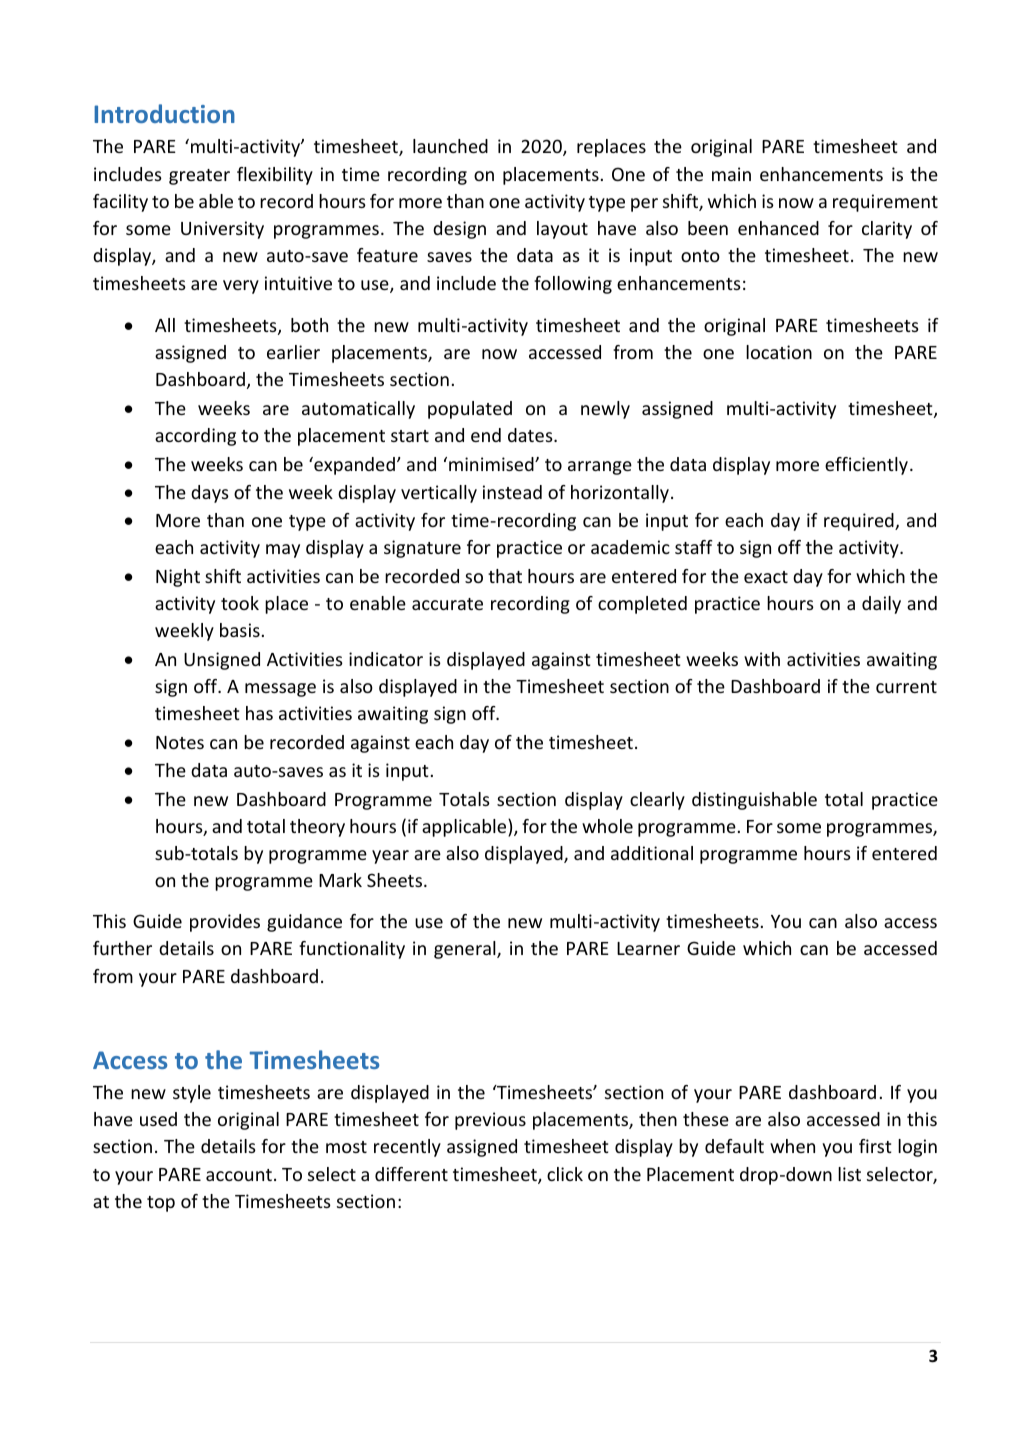 The width and height of the document is (1026, 1452). Describe the element at coordinates (199, 177) in the document. I see `greater` at that location.
